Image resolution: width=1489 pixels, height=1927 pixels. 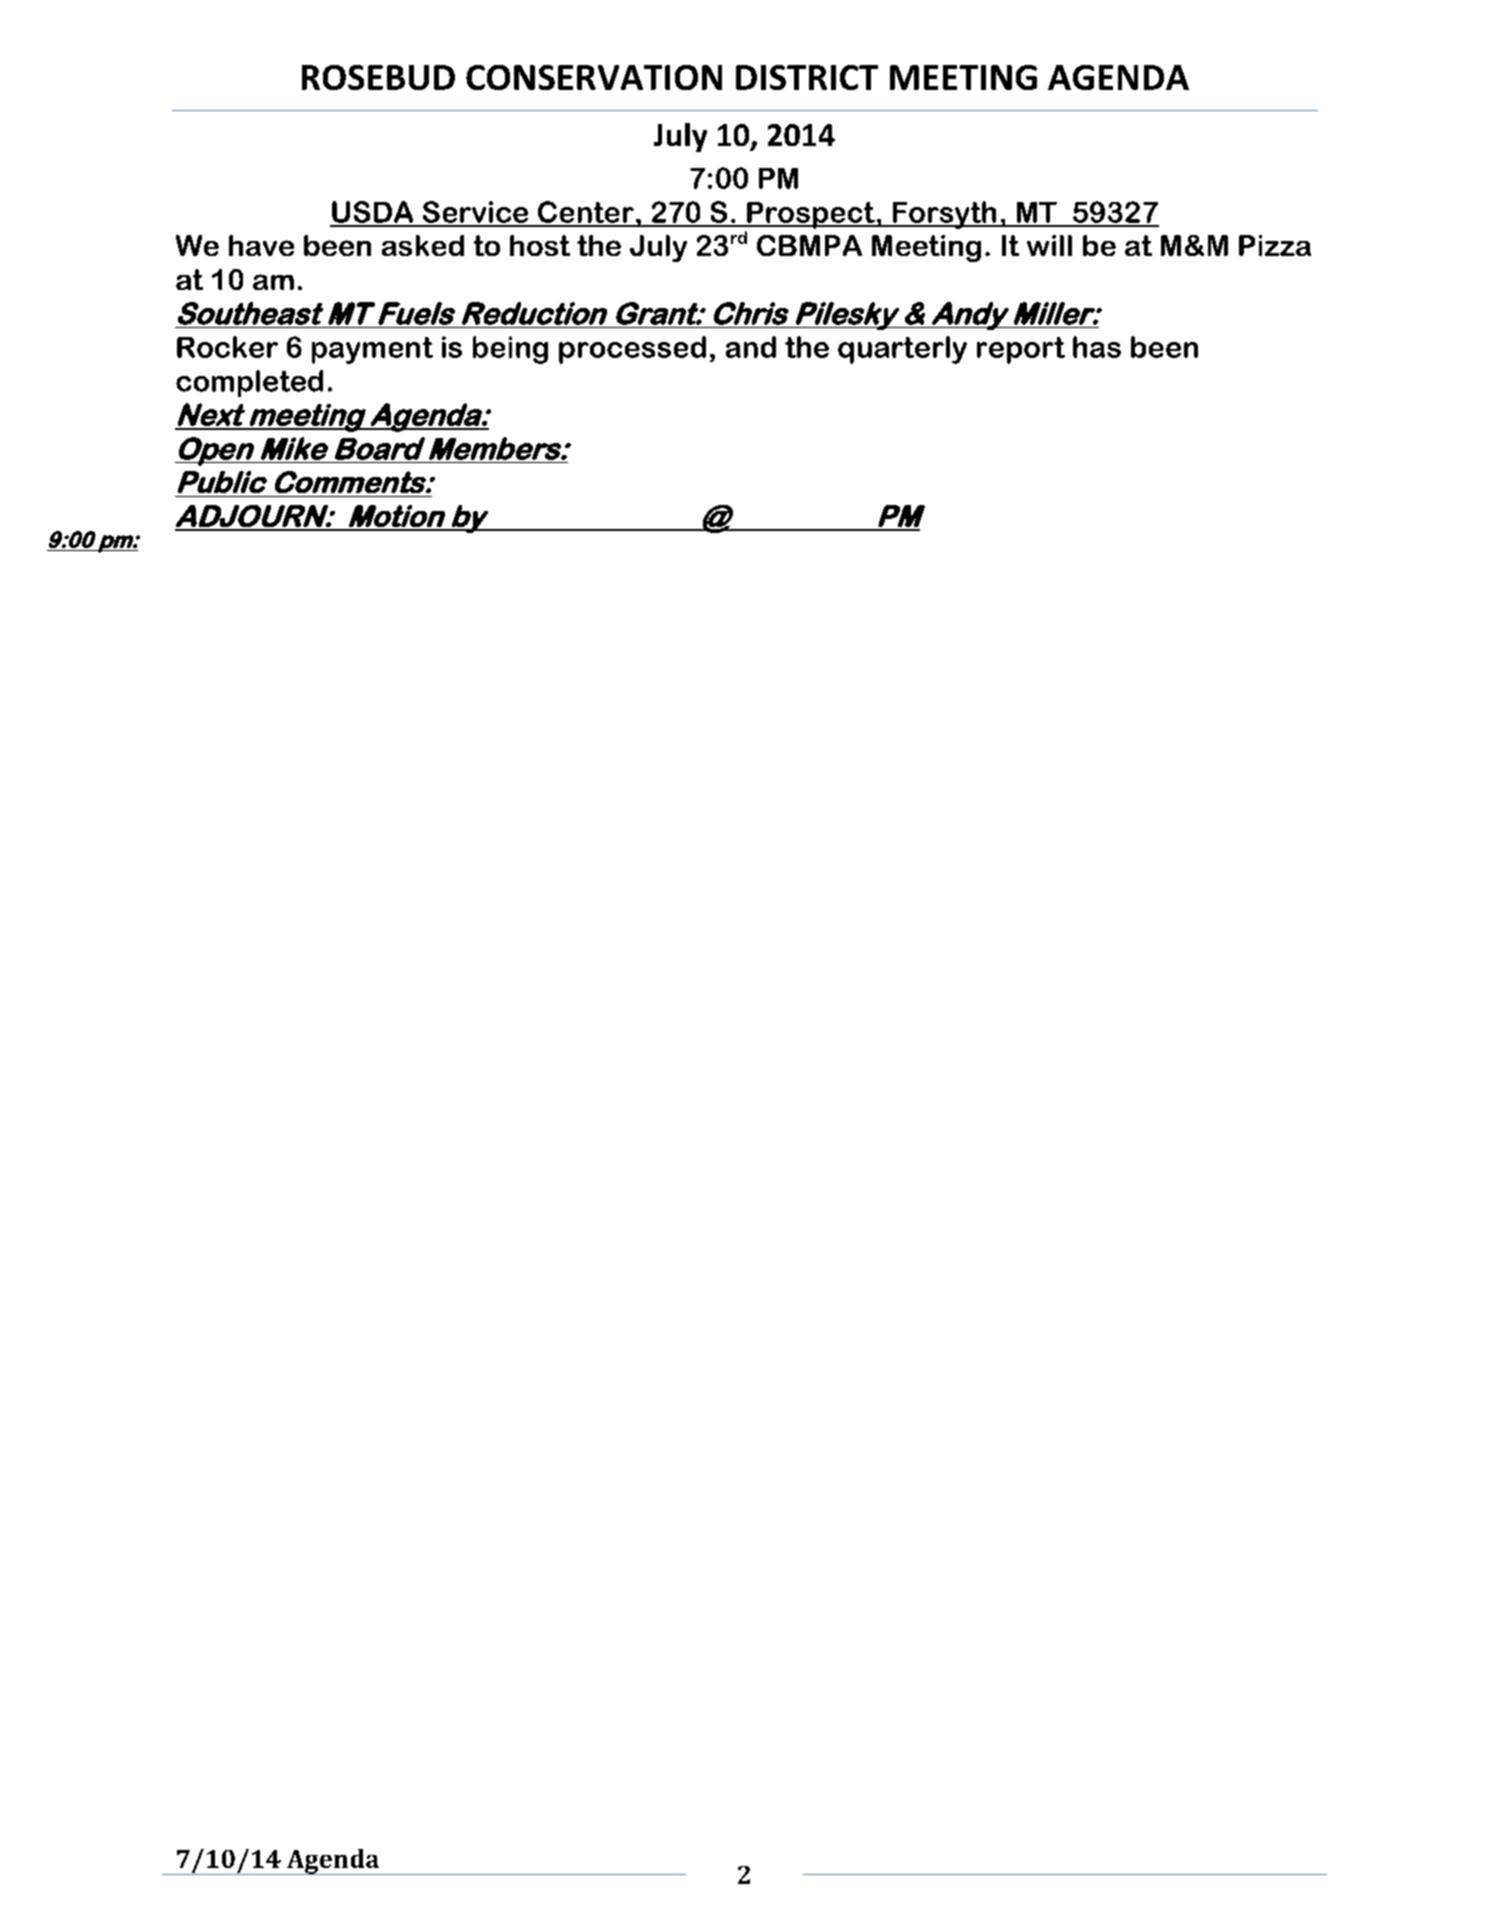 What do you see at coordinates (378, 77) in the document?
I see `ROSEBUD` at bounding box center [378, 77].
